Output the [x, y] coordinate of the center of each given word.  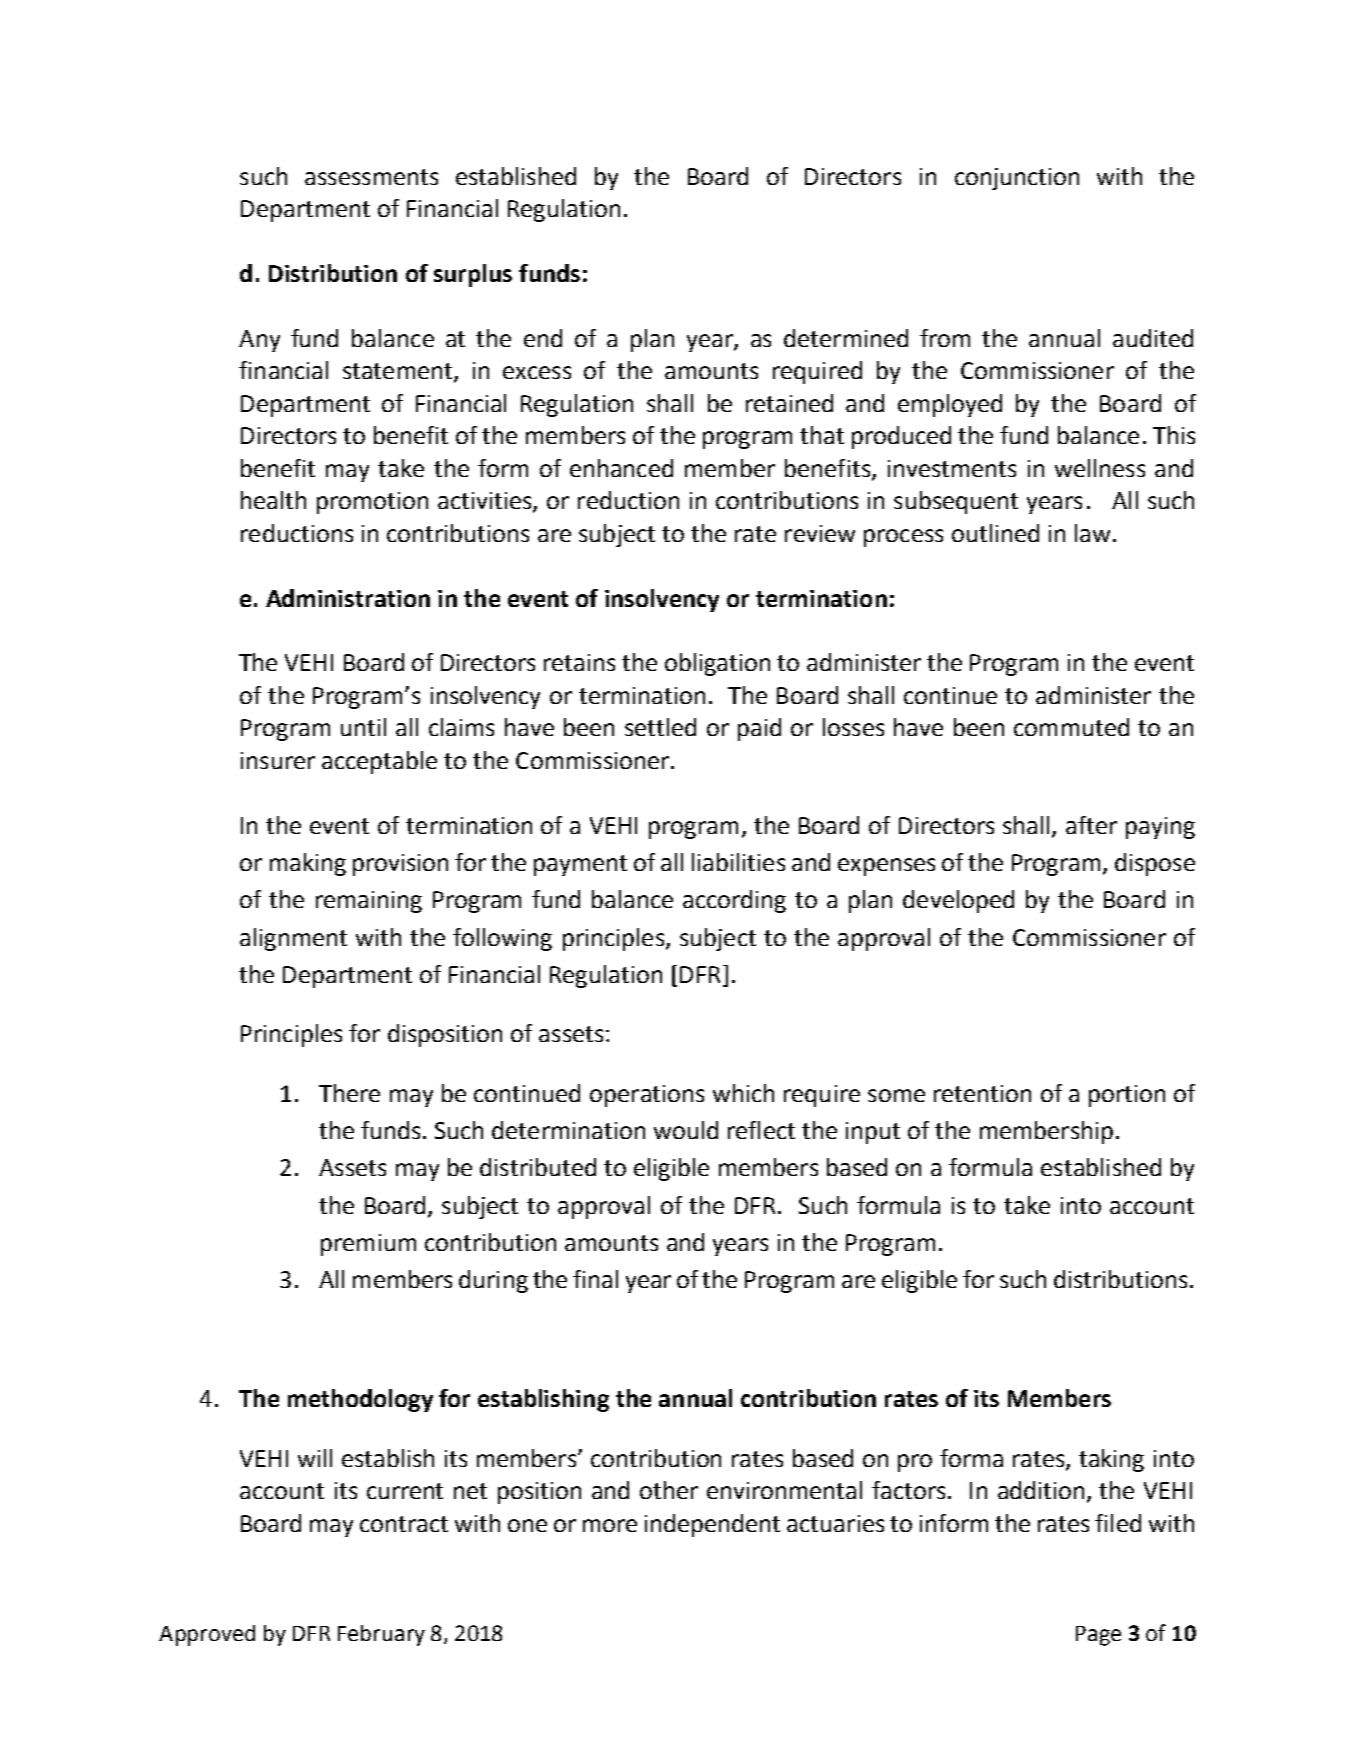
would [686, 1130]
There [349, 1093]
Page [1098, 1636]
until [363, 727]
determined [846, 338]
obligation [717, 664]
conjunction [1017, 179]
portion [1127, 1096]
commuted [1071, 727]
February [381, 1635]
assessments [371, 177]
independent [712, 1525]
